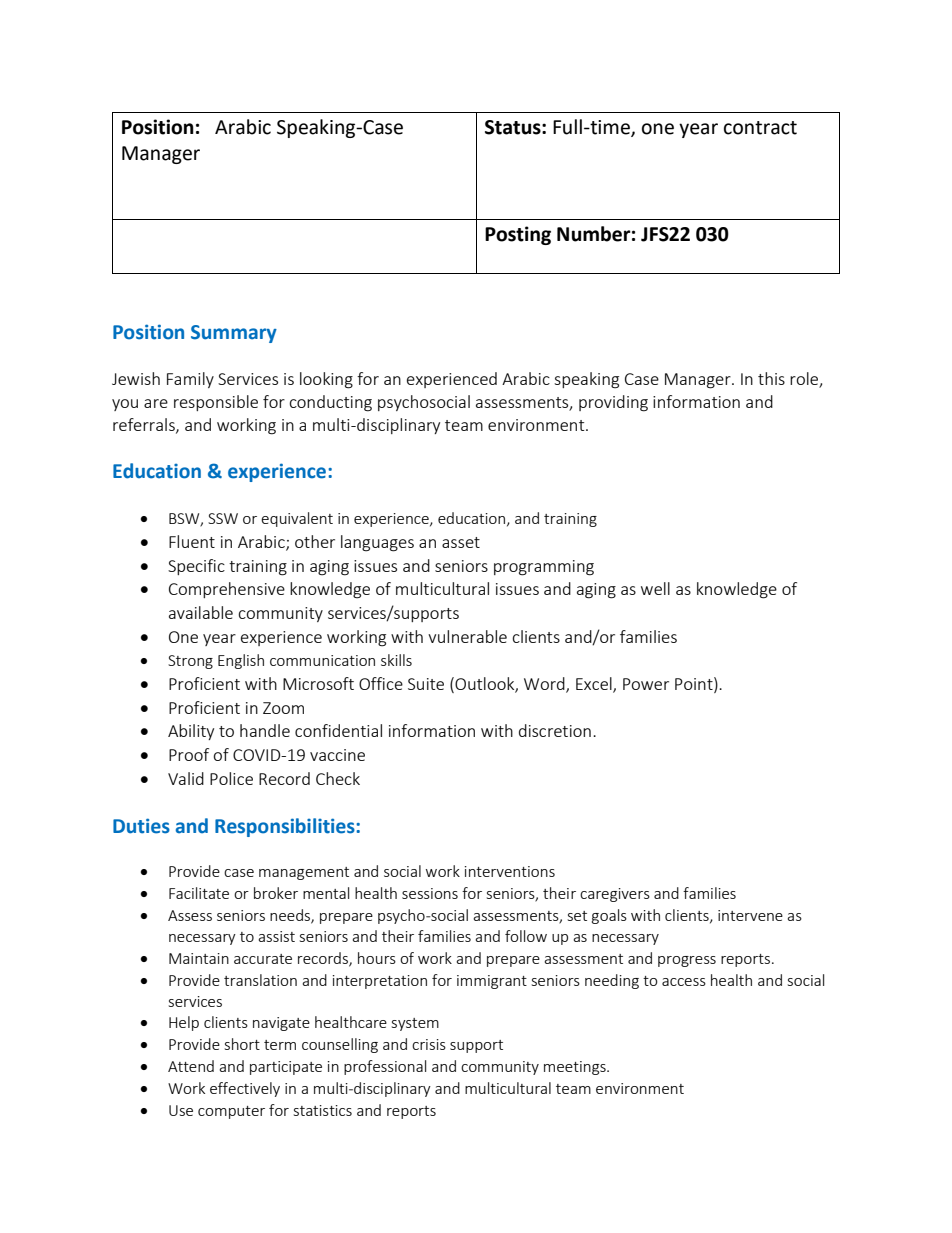  What do you see at coordinates (429, 1044) in the document?
I see `crisis` at bounding box center [429, 1044].
